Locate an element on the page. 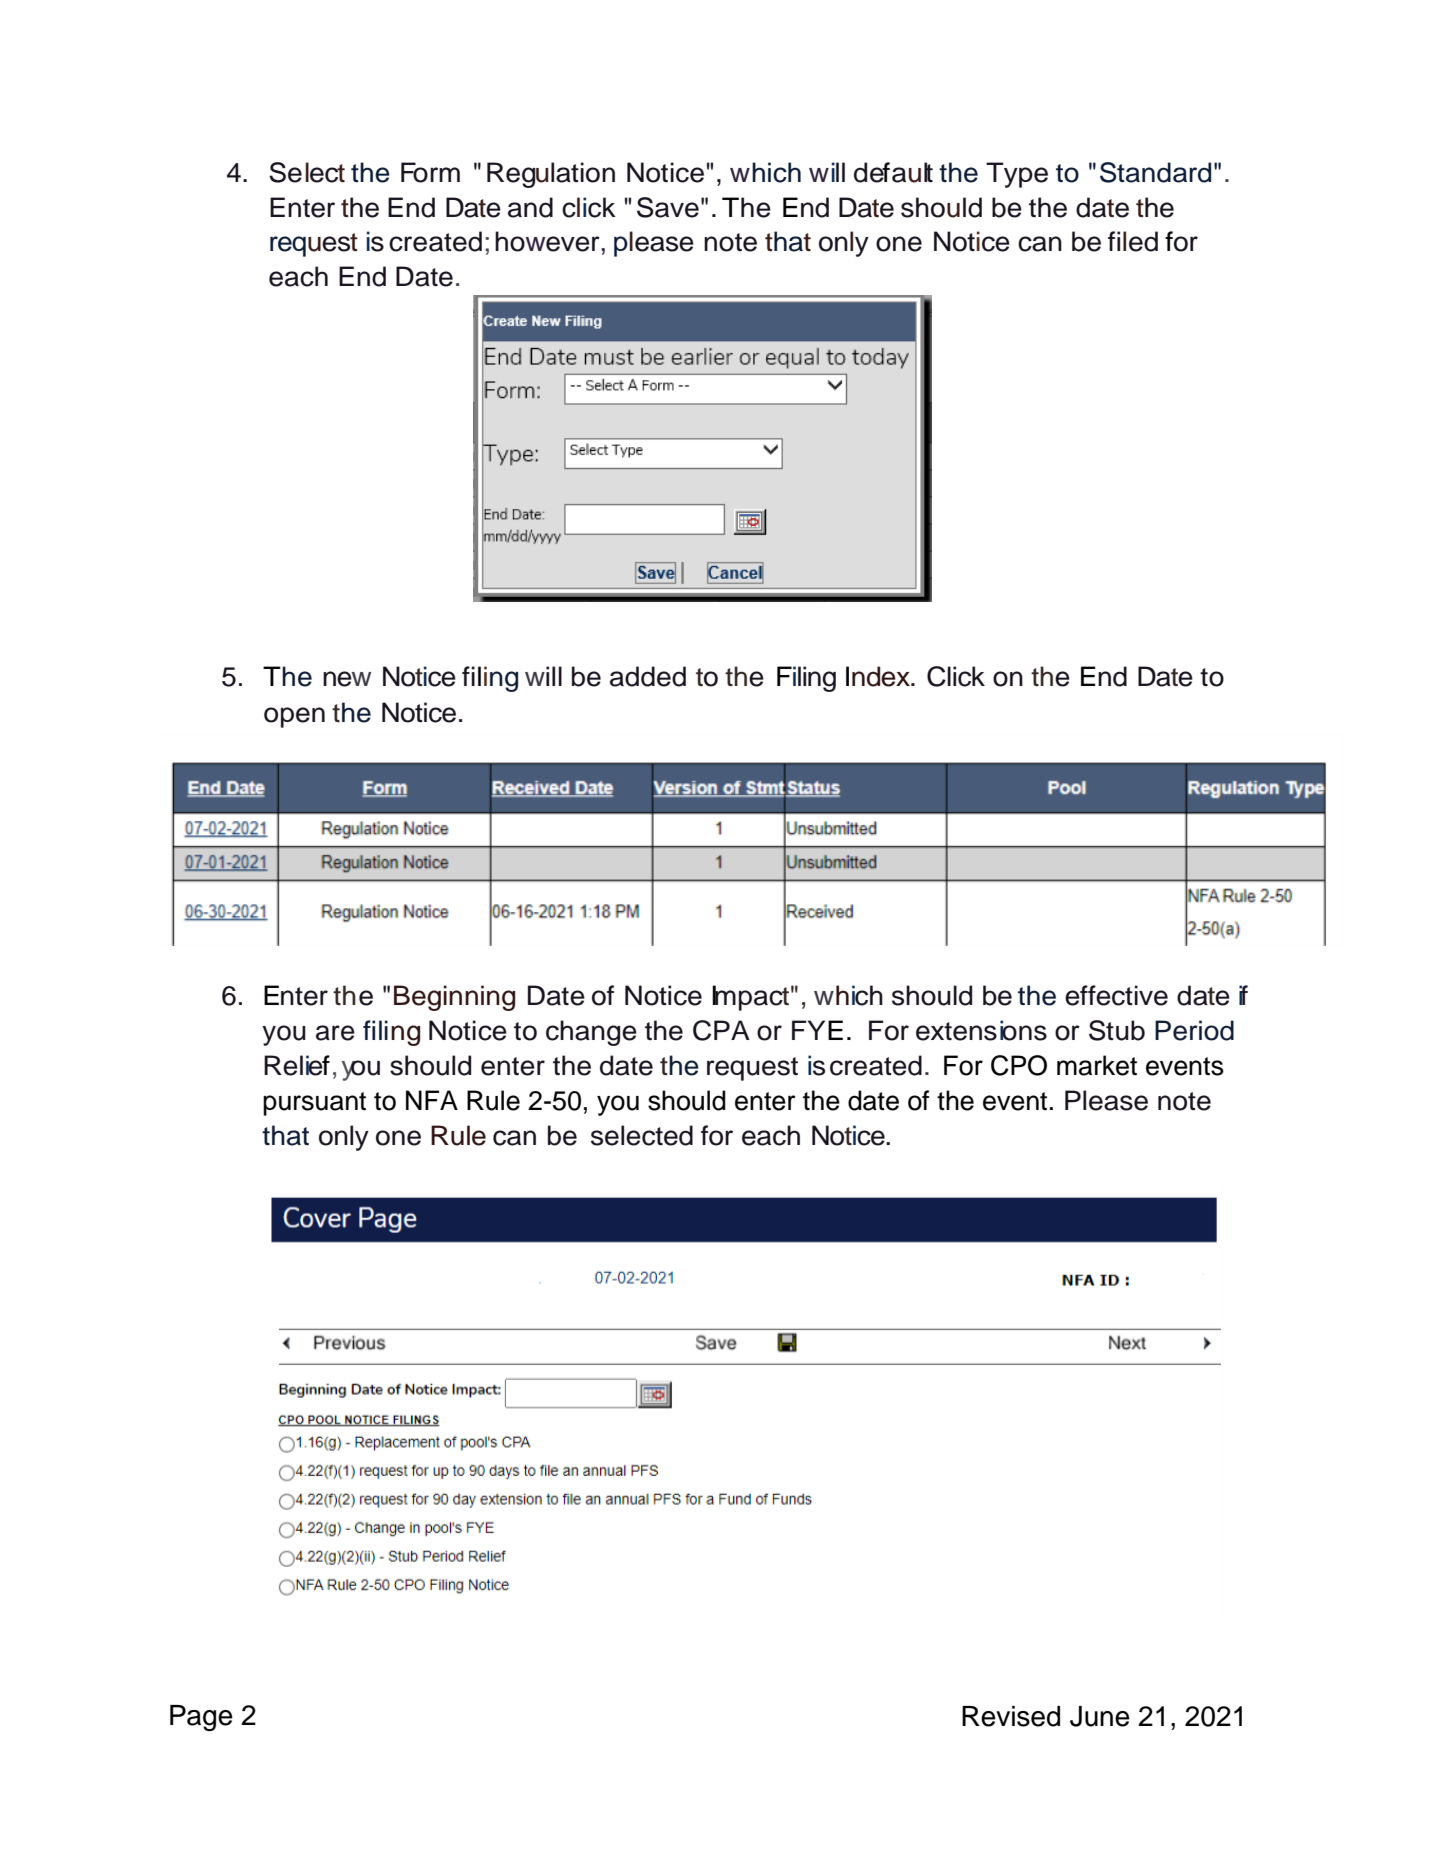 This image has height=1849, width=1429. Impact is located at coordinates (750, 998).
